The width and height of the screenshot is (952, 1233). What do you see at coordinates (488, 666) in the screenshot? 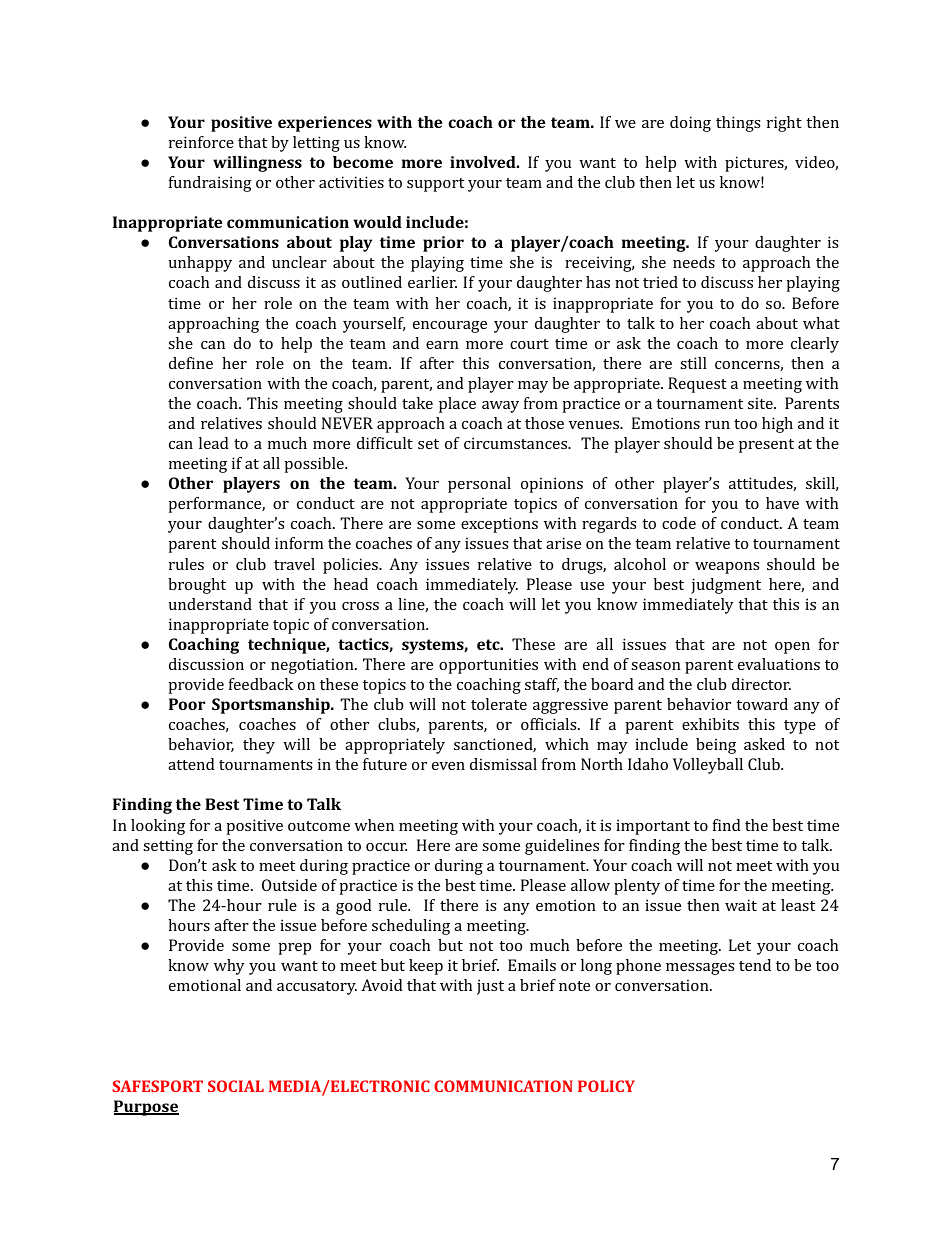
I see `opportunities` at bounding box center [488, 666].
